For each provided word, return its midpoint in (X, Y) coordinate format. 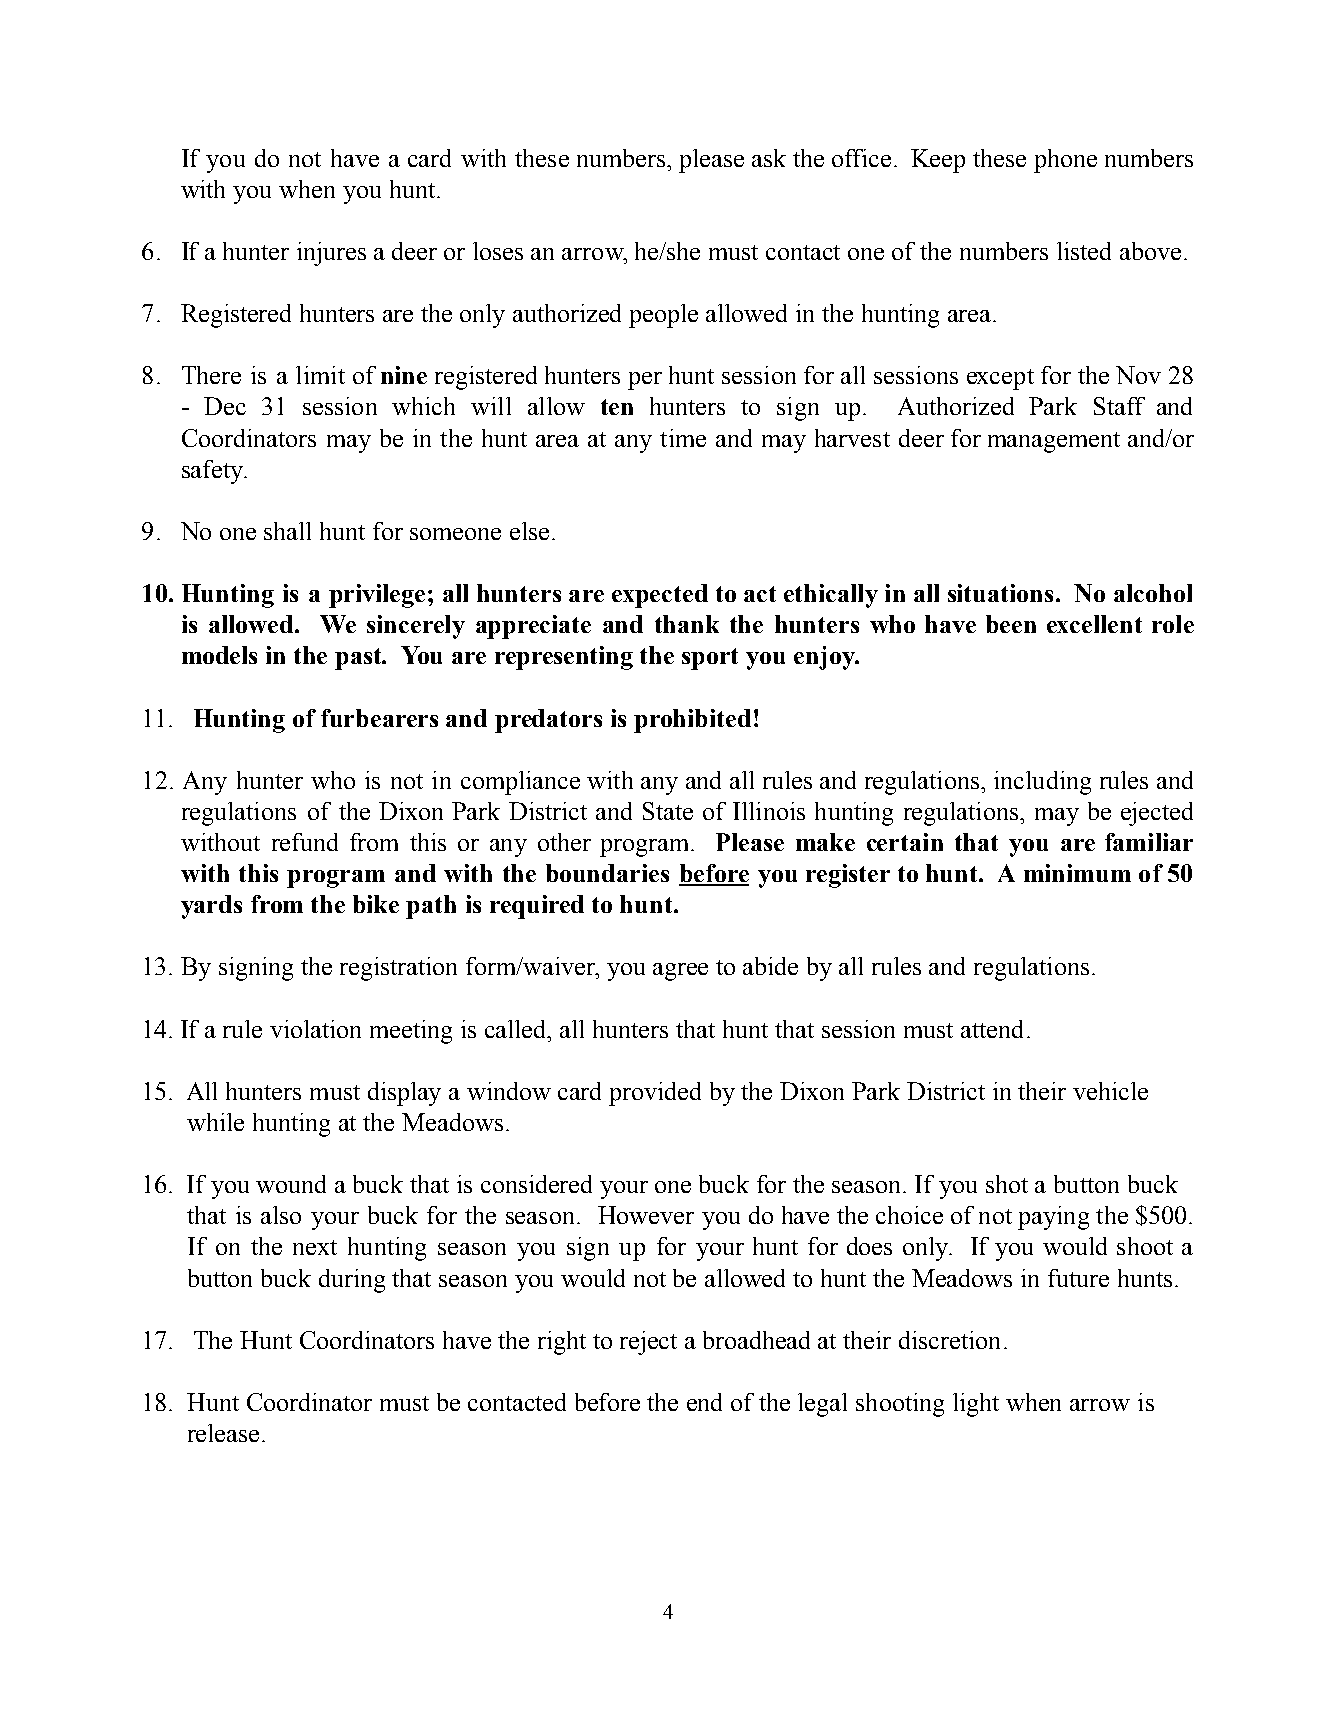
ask (769, 158)
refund (305, 842)
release (223, 1433)
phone (1065, 161)
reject (648, 1343)
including (1042, 783)
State (668, 811)
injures (331, 254)
